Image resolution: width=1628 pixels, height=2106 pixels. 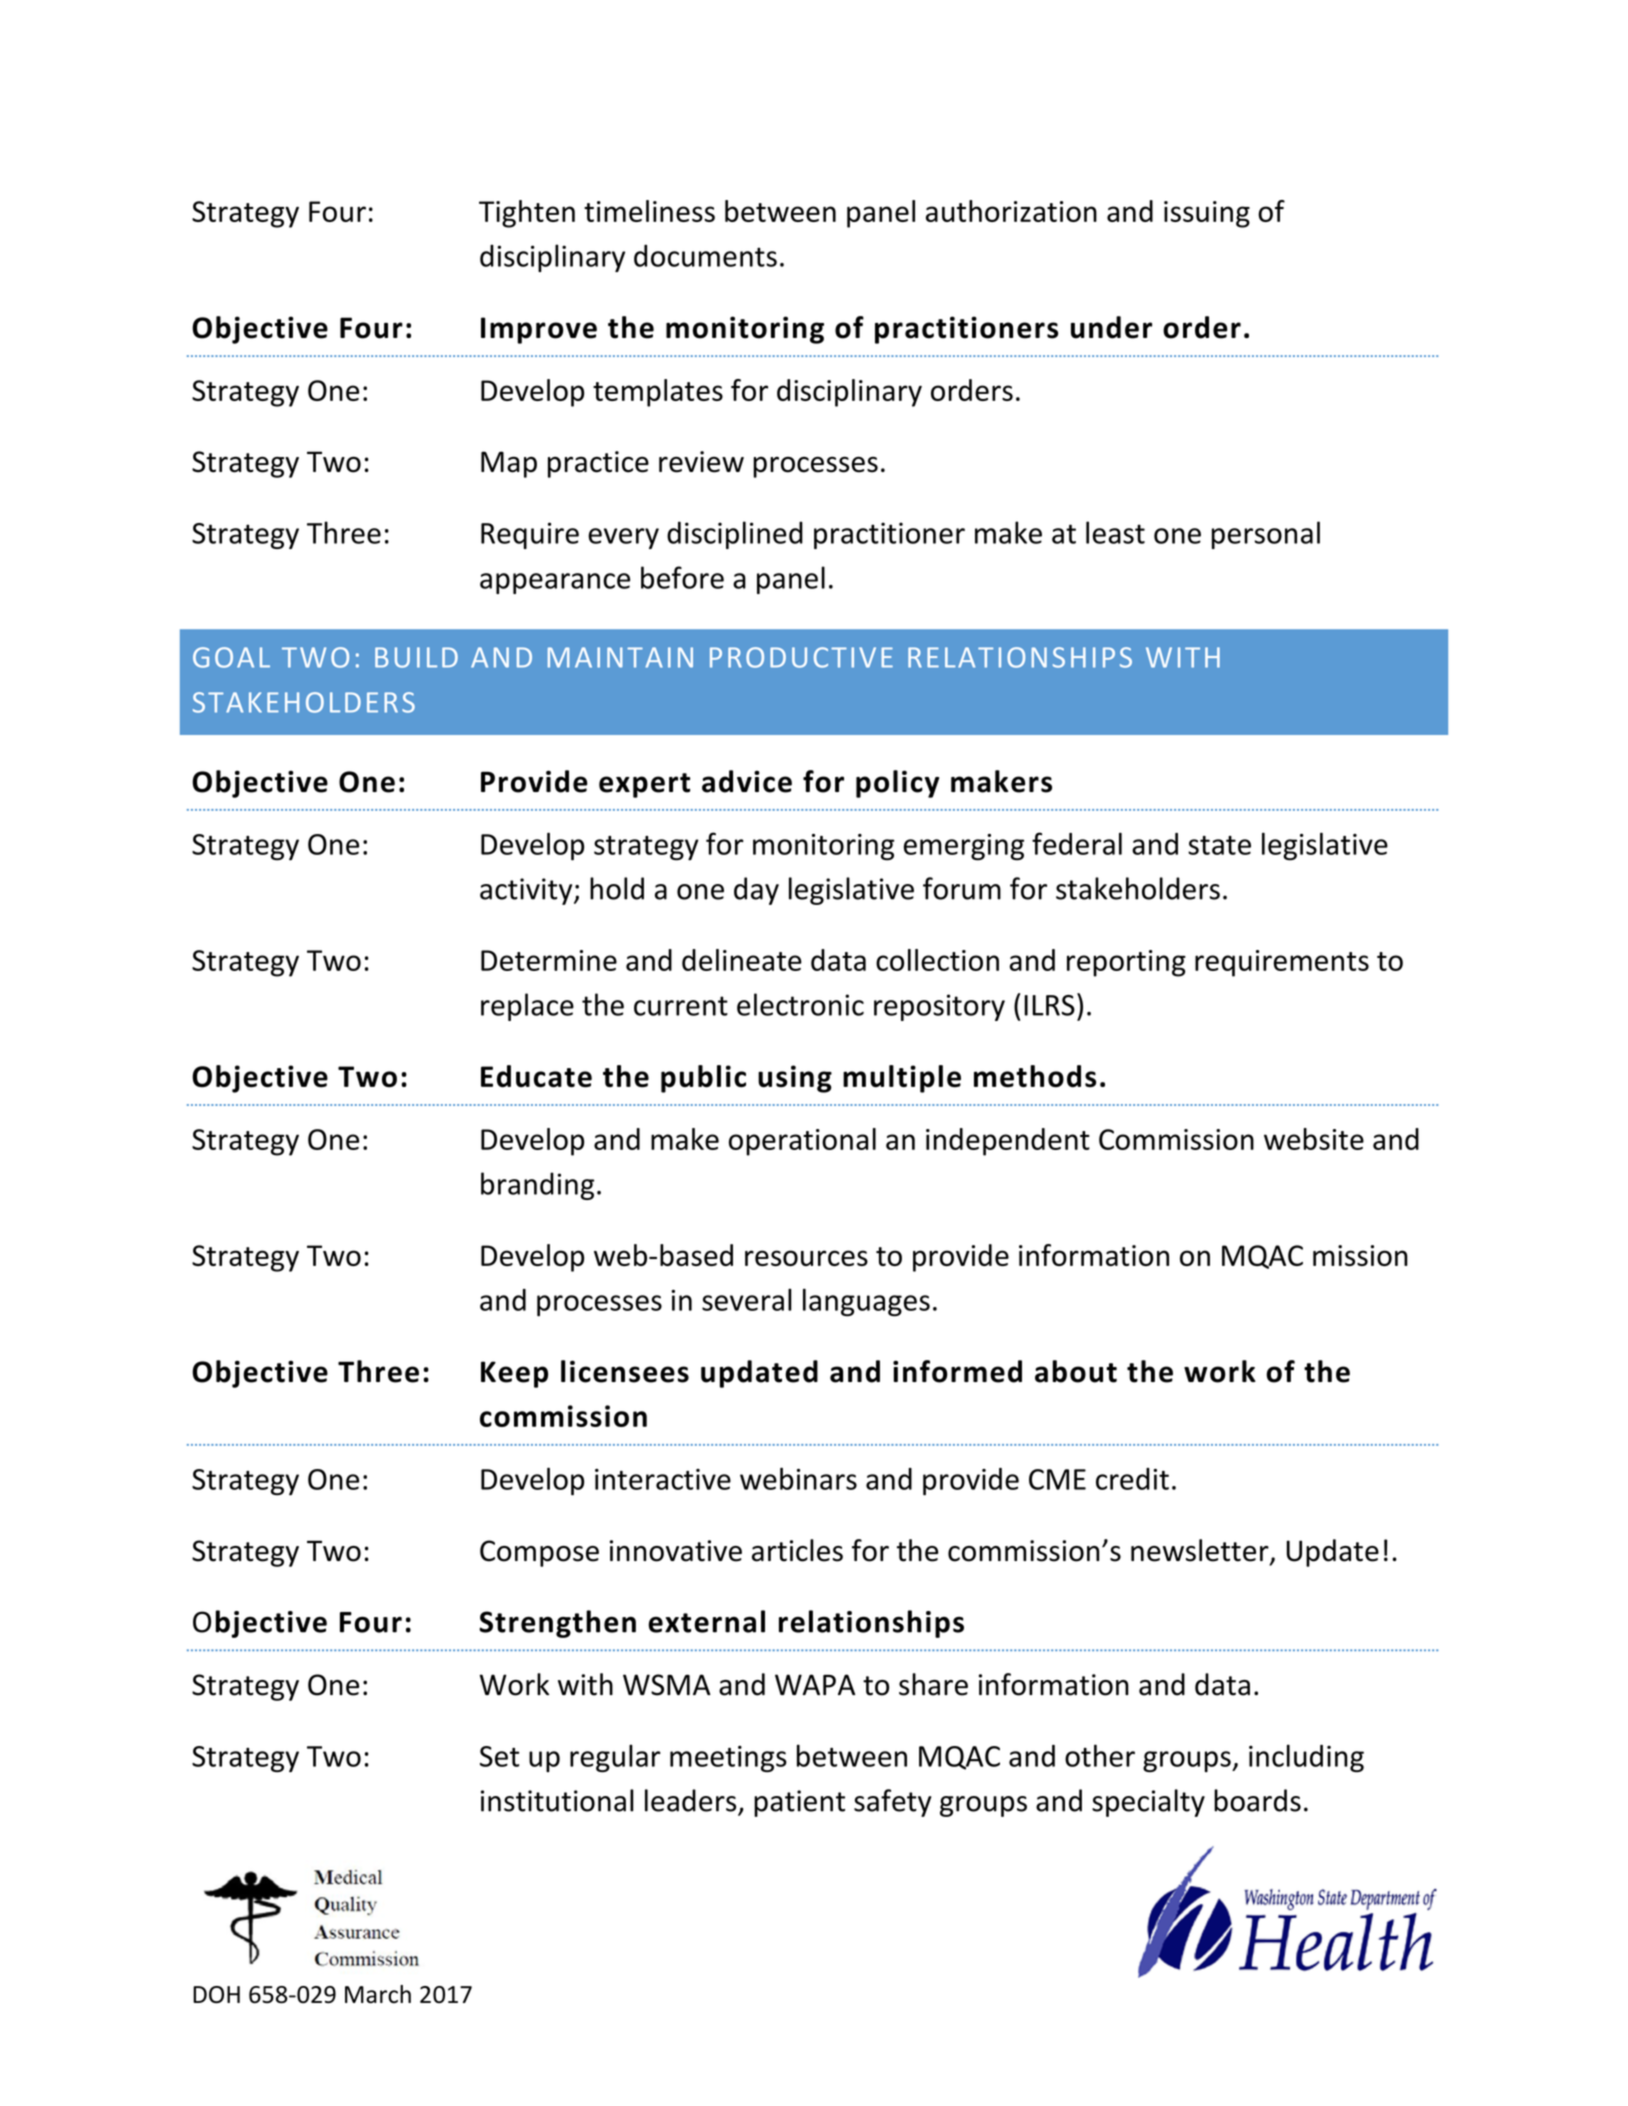 I want to click on Educate, so click(x=536, y=1076).
